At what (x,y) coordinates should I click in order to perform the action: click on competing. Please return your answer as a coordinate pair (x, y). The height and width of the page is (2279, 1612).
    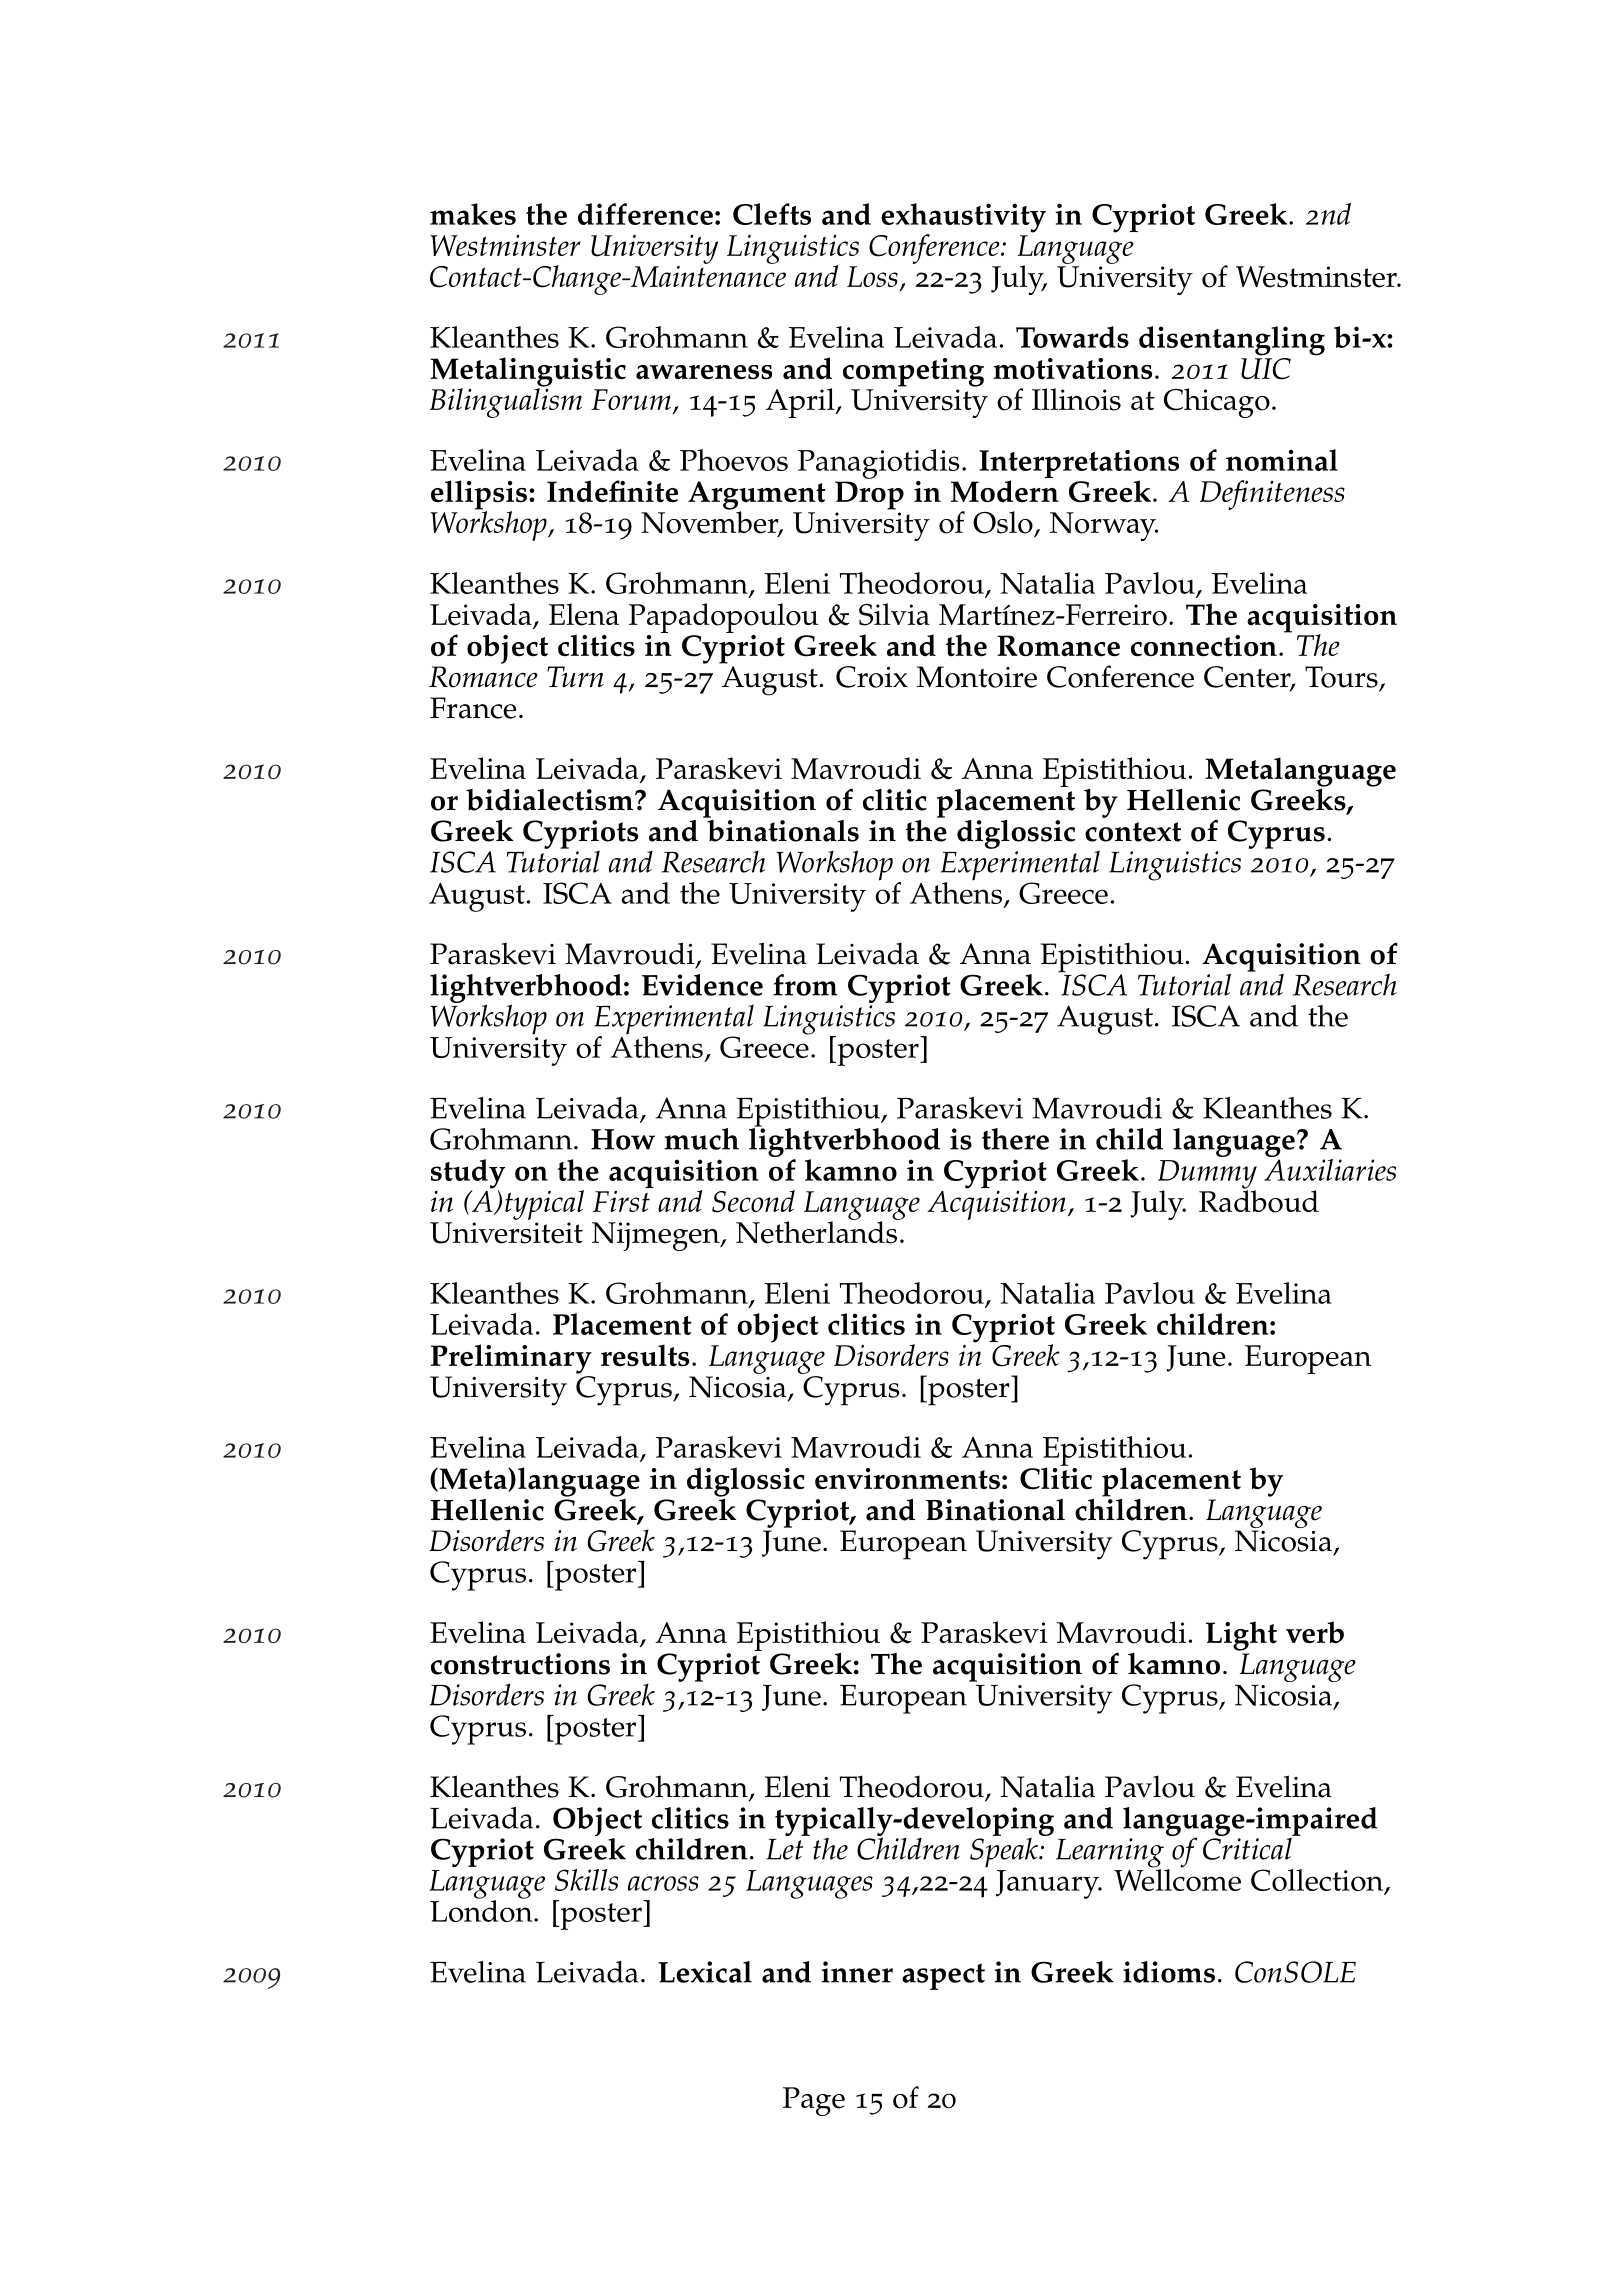
    Looking at the image, I should click on (913, 372).
